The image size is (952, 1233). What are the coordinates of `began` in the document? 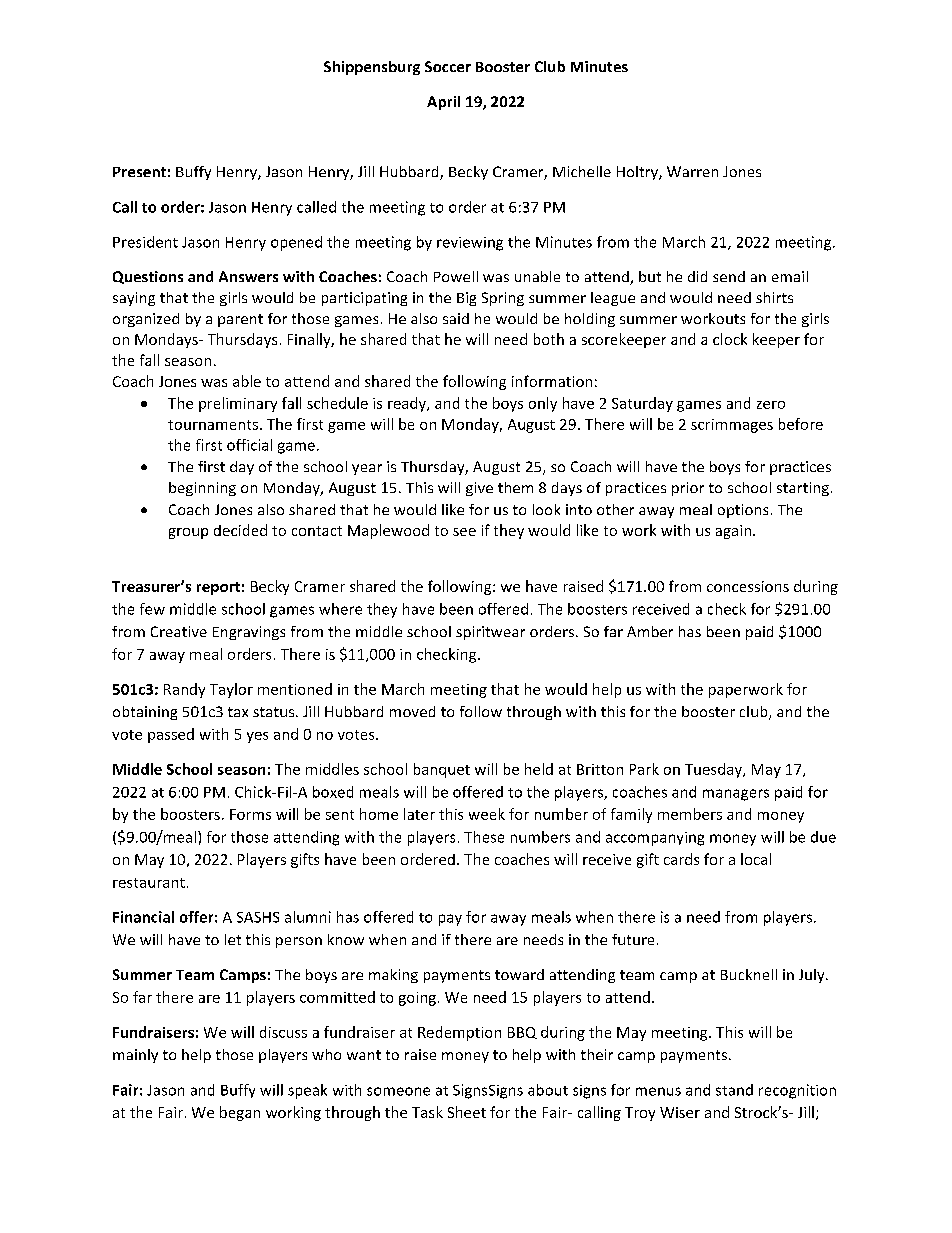 It's located at (240, 1113).
